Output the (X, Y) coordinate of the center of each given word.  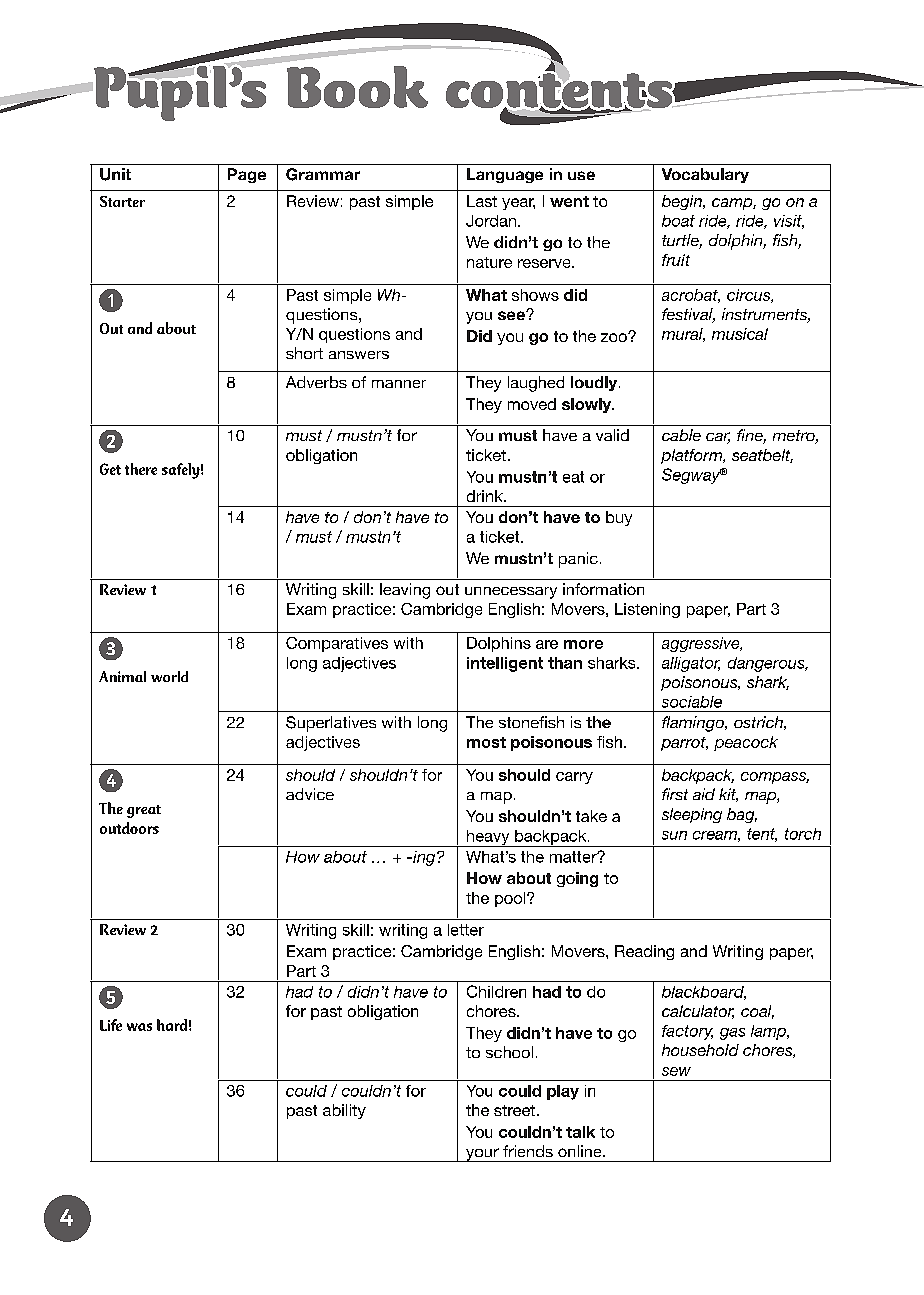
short (304, 353)
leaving (405, 591)
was (139, 1027)
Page (247, 175)
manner (399, 384)
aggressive (702, 644)
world (169, 676)
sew (676, 1071)
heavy (488, 838)
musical (740, 334)
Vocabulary (705, 175)
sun (674, 835)
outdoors (129, 828)
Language (505, 175)
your (482, 1155)
